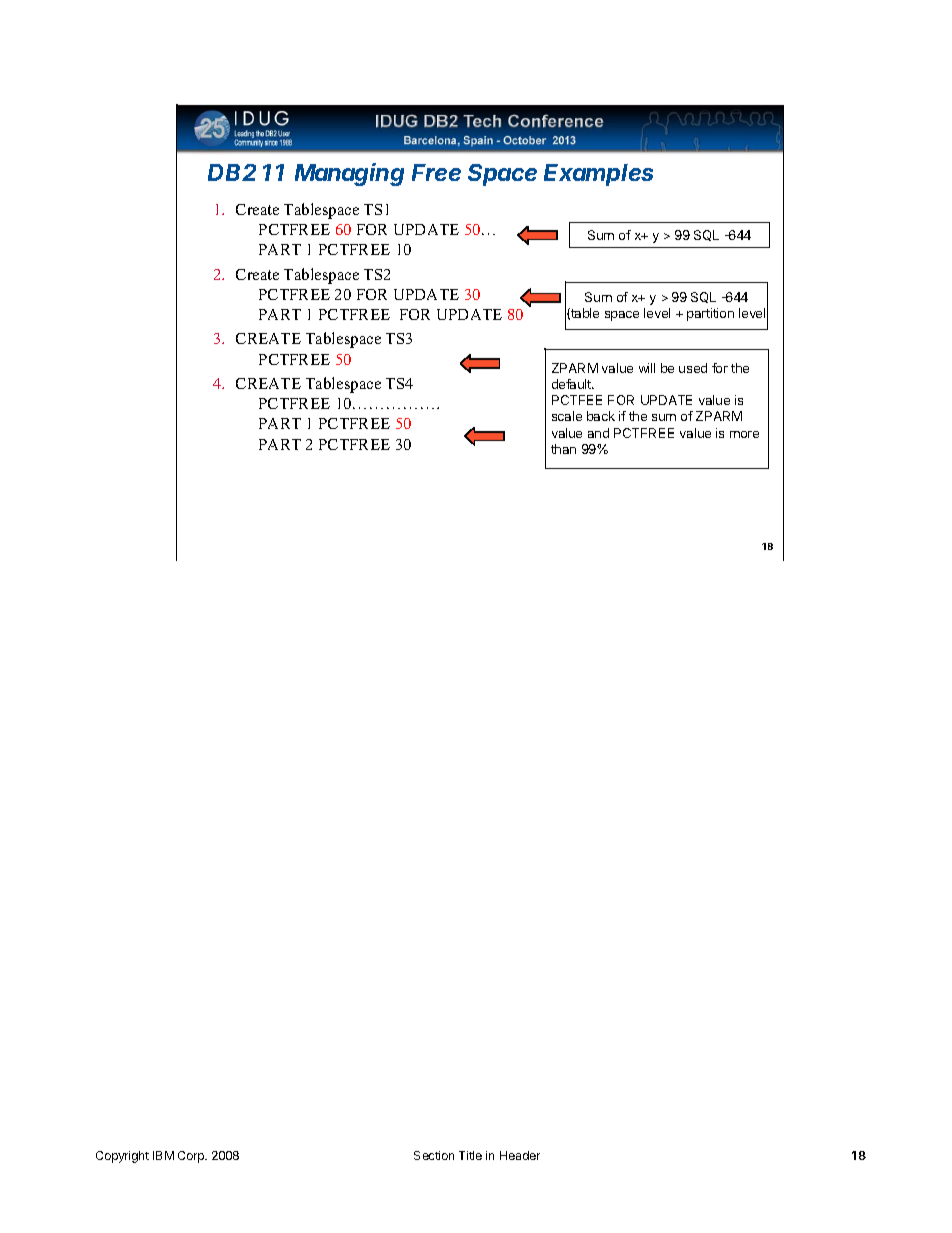  What do you see at coordinates (744, 434) in the screenshot?
I see `more` at bounding box center [744, 434].
